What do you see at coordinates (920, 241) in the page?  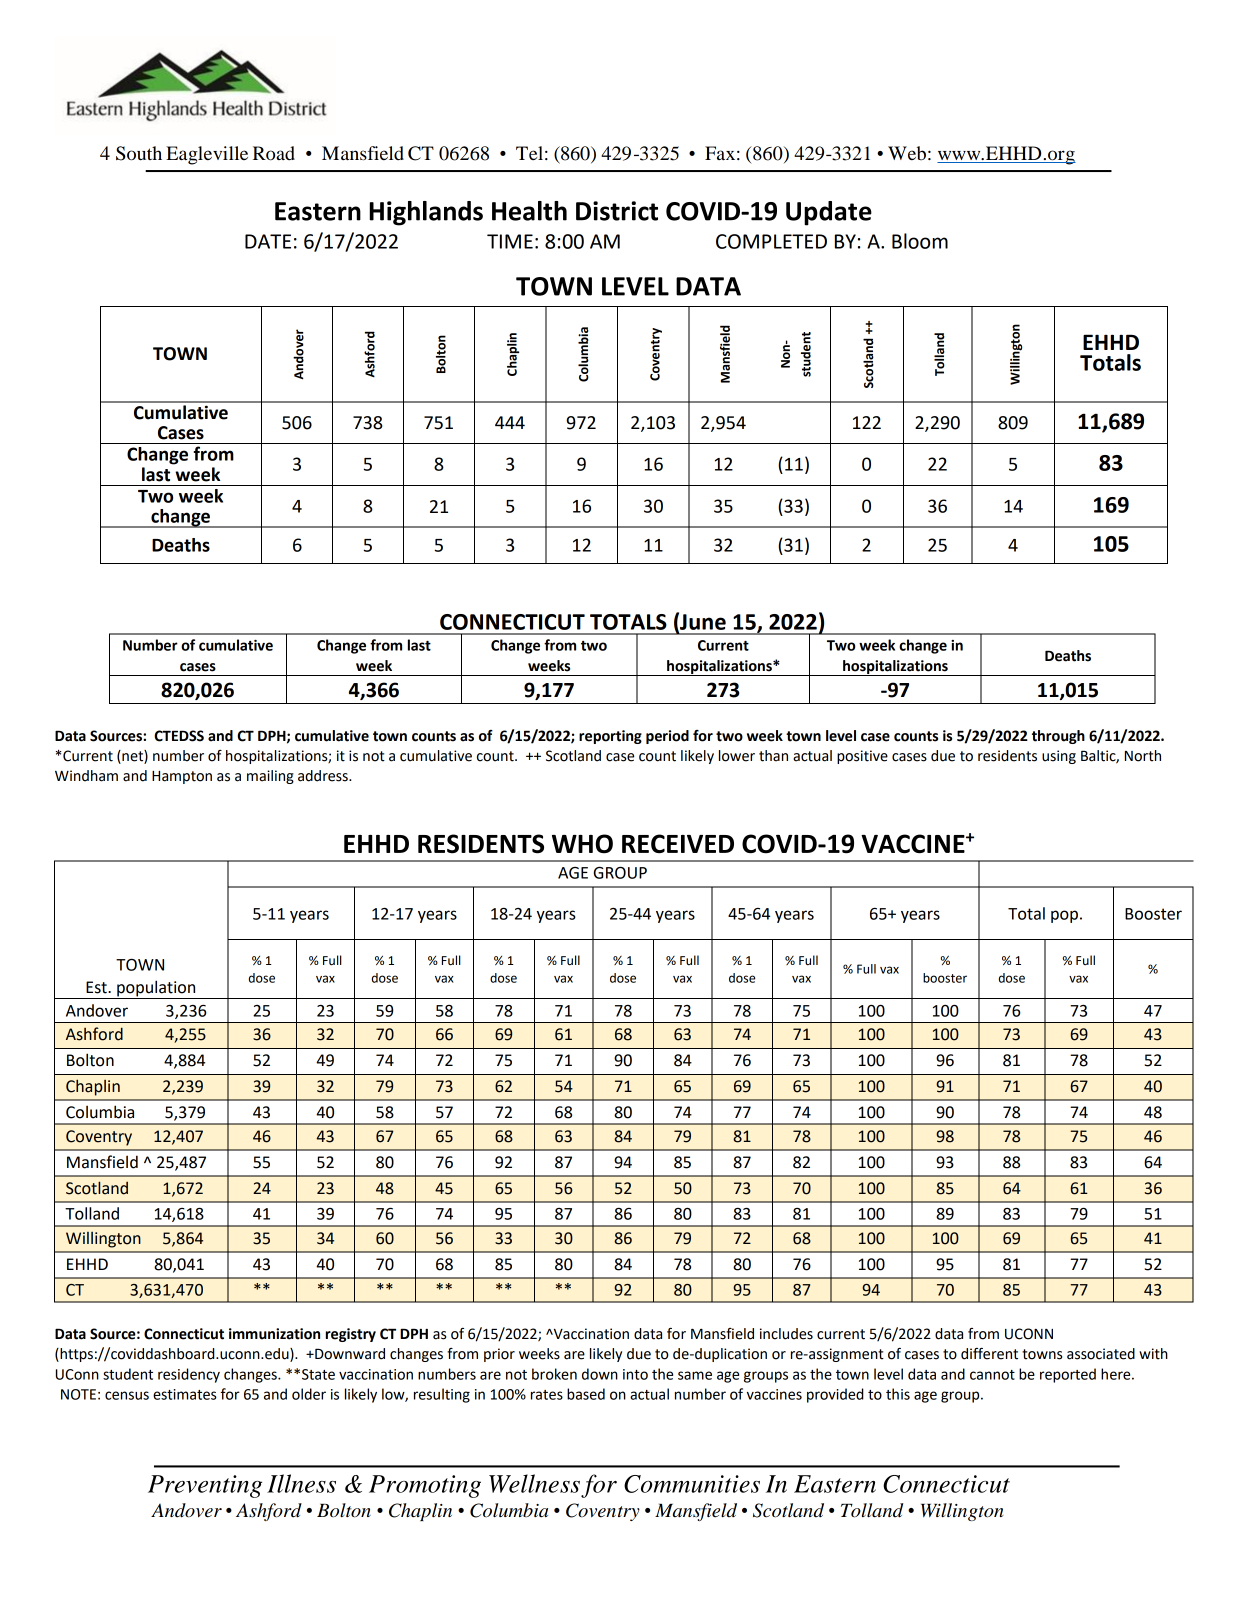 I see `Bloom` at bounding box center [920, 241].
